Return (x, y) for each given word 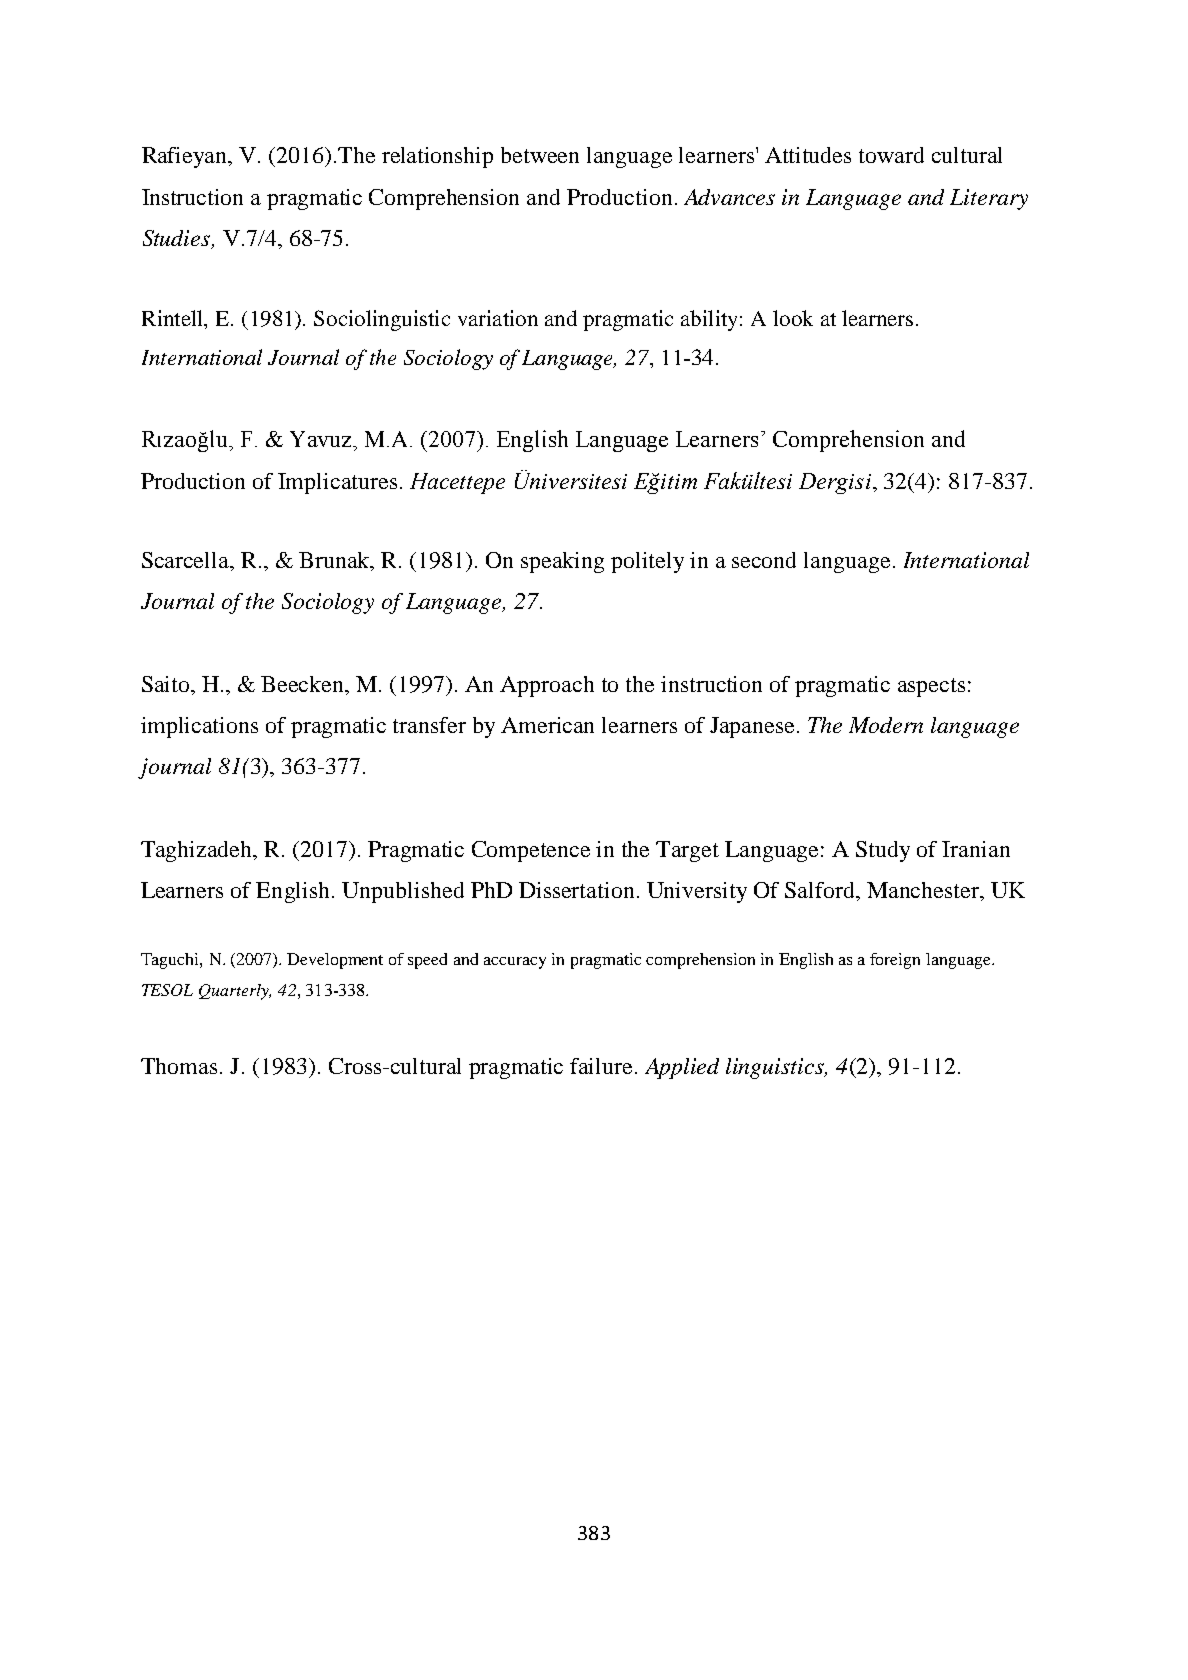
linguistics (776, 1068)
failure (601, 1066)
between (540, 155)
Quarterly (235, 992)
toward (891, 155)
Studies (178, 239)
